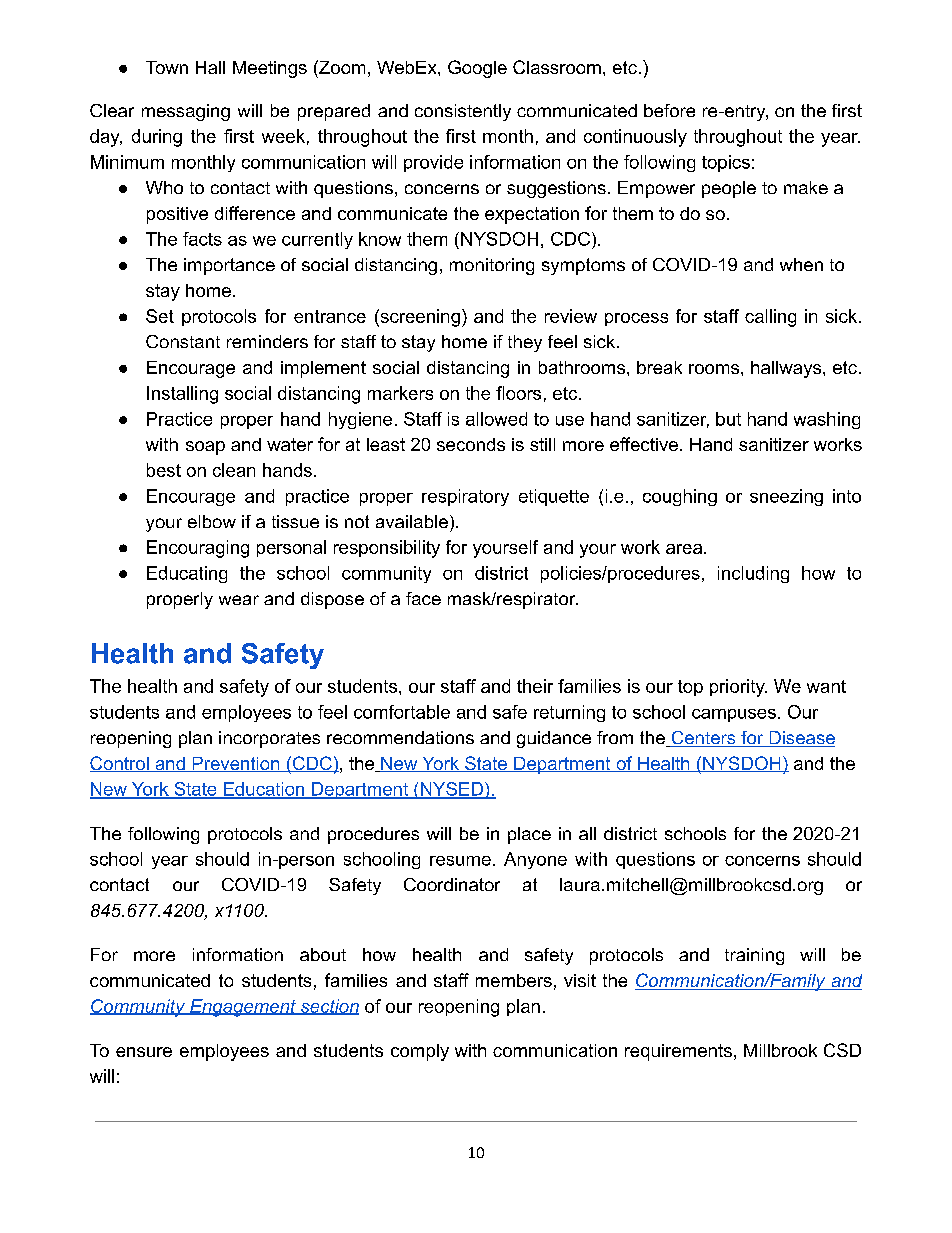 The width and height of the screenshot is (952, 1233). I want to click on allowed, so click(496, 419).
